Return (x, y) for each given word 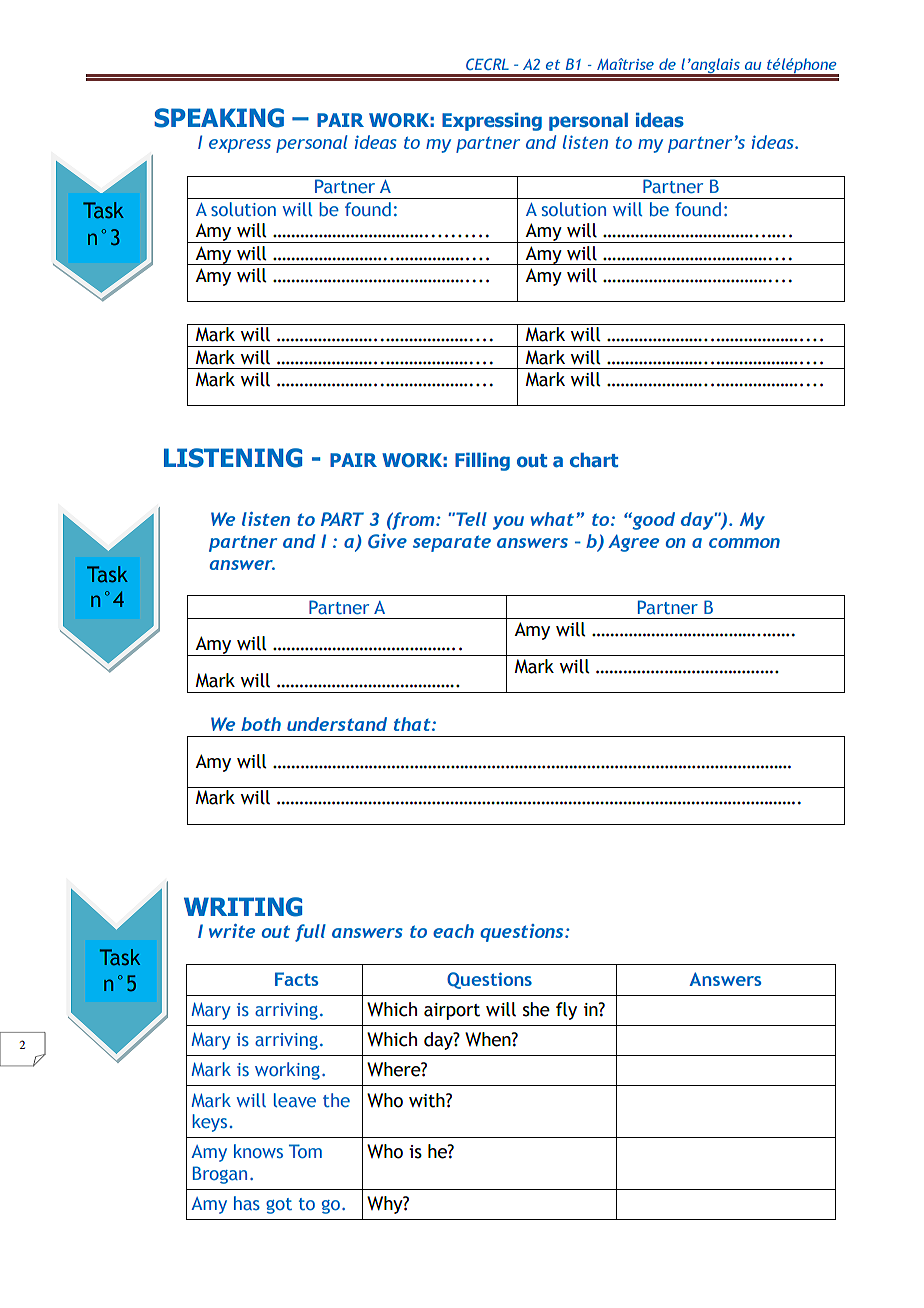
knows (258, 1151)
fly (566, 1011)
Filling (482, 462)
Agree (633, 543)
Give (387, 541)
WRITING (243, 907)
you (508, 523)
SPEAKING (219, 118)
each (453, 931)
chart (594, 460)
